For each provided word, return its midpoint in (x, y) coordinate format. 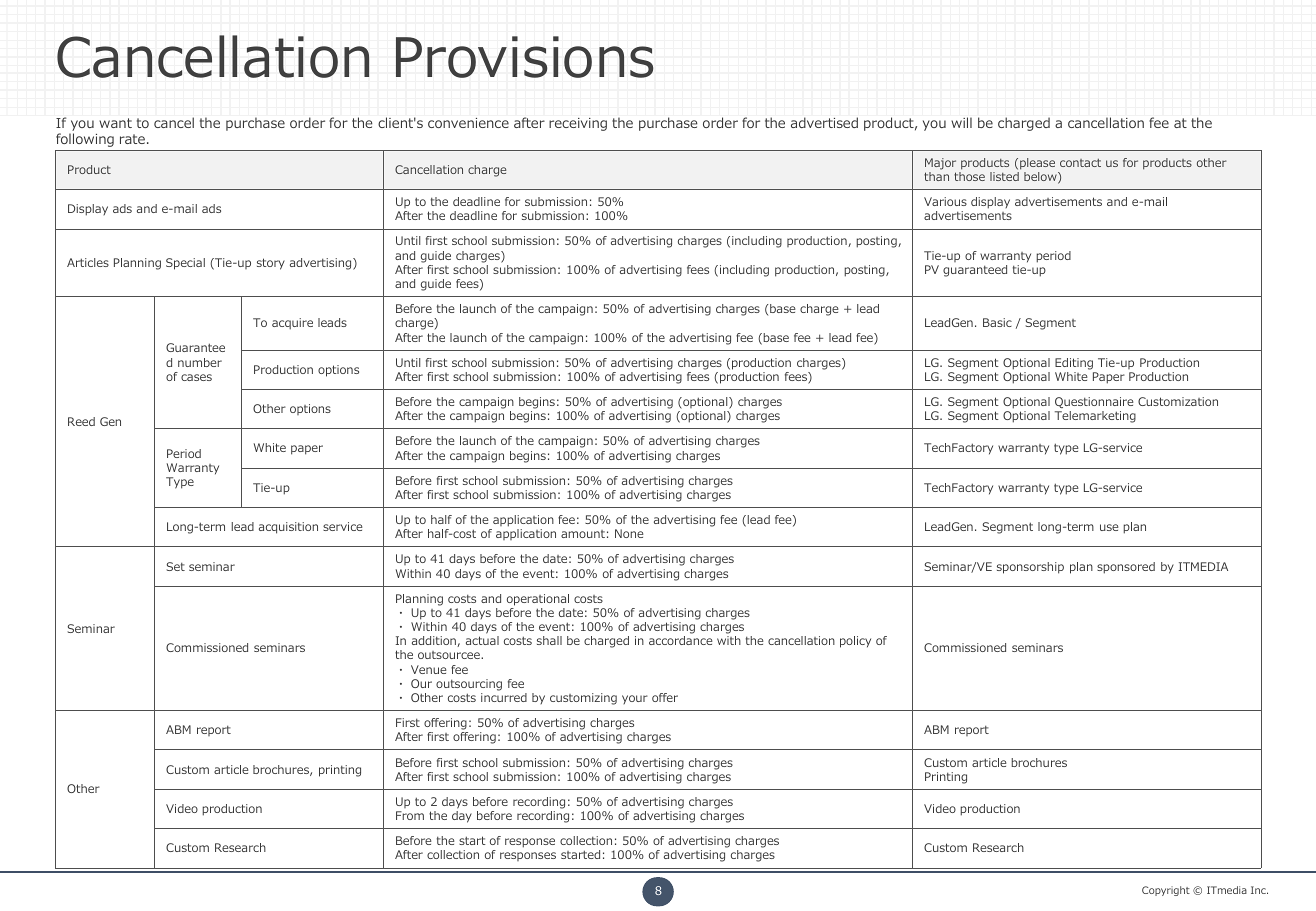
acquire (292, 324)
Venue (429, 669)
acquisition (288, 528)
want (115, 123)
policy (855, 642)
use (1109, 527)
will (961, 122)
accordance (681, 640)
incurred (504, 697)
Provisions (525, 57)
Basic (997, 322)
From (410, 815)
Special (185, 264)
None (629, 533)
